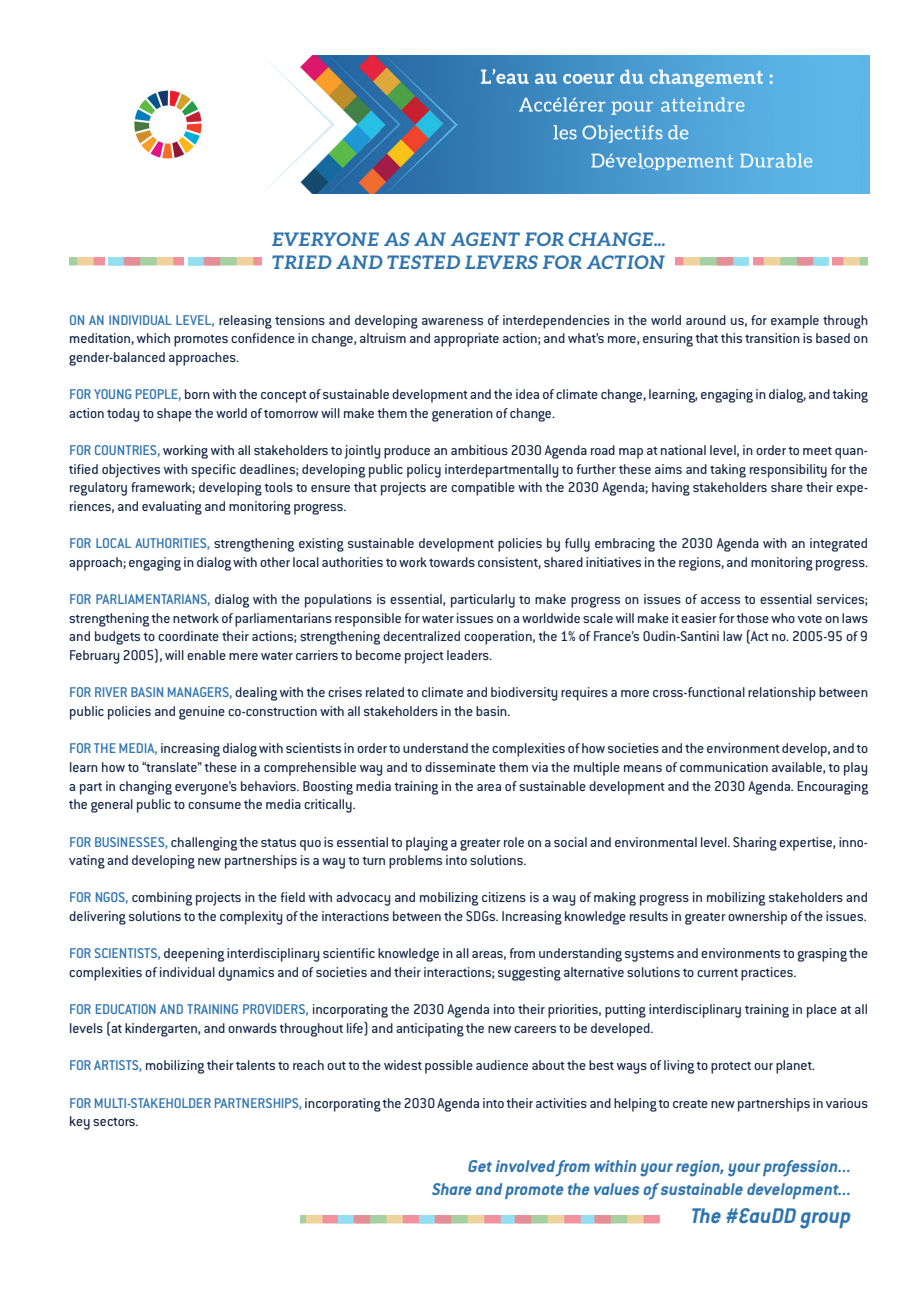 Image resolution: width=924 pixels, height=1308 pixels. Describe the element at coordinates (768, 974) in the image. I see `practices` at that location.
